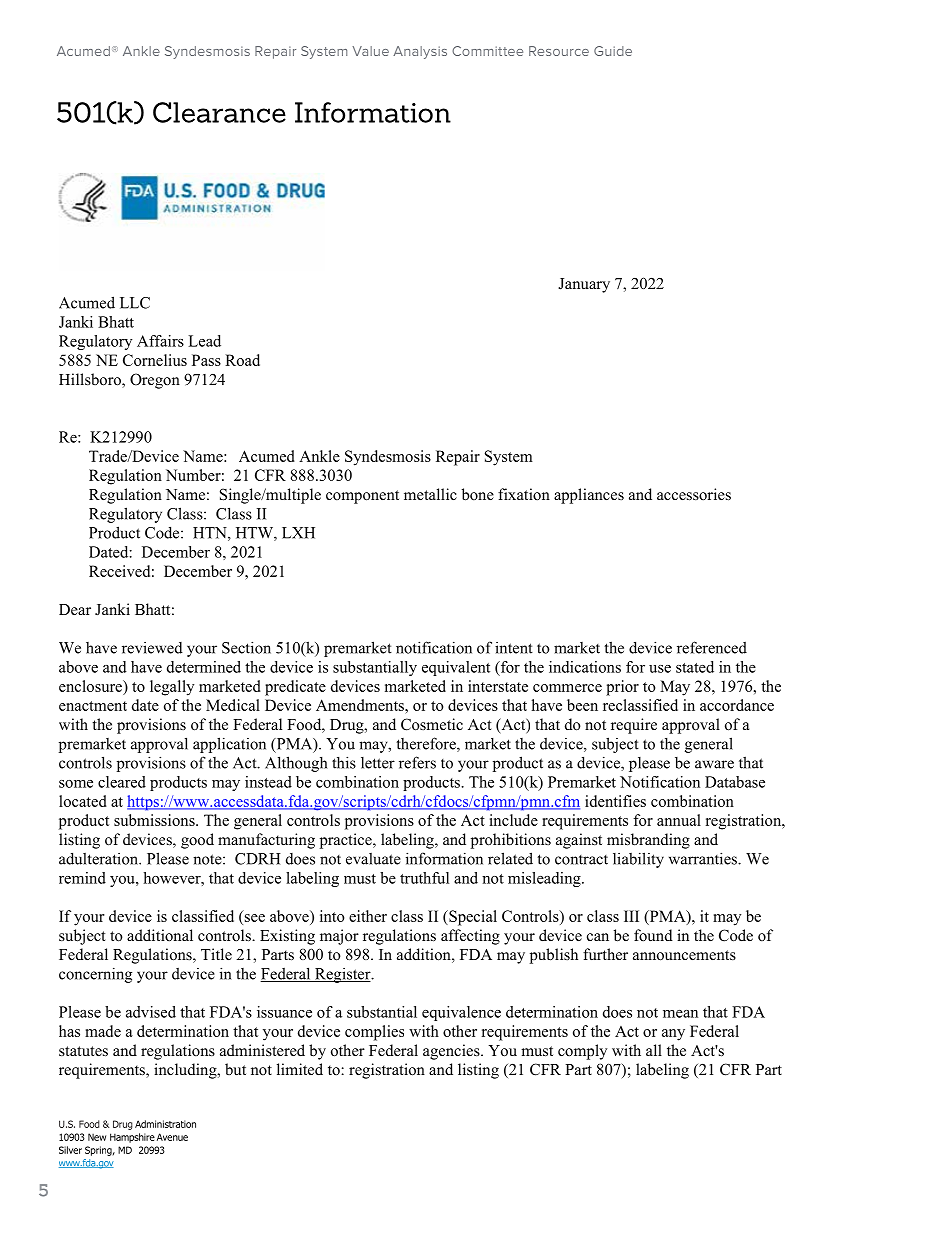 This image has width=952, height=1233. What do you see at coordinates (712, 647) in the image?
I see `referenced` at bounding box center [712, 647].
